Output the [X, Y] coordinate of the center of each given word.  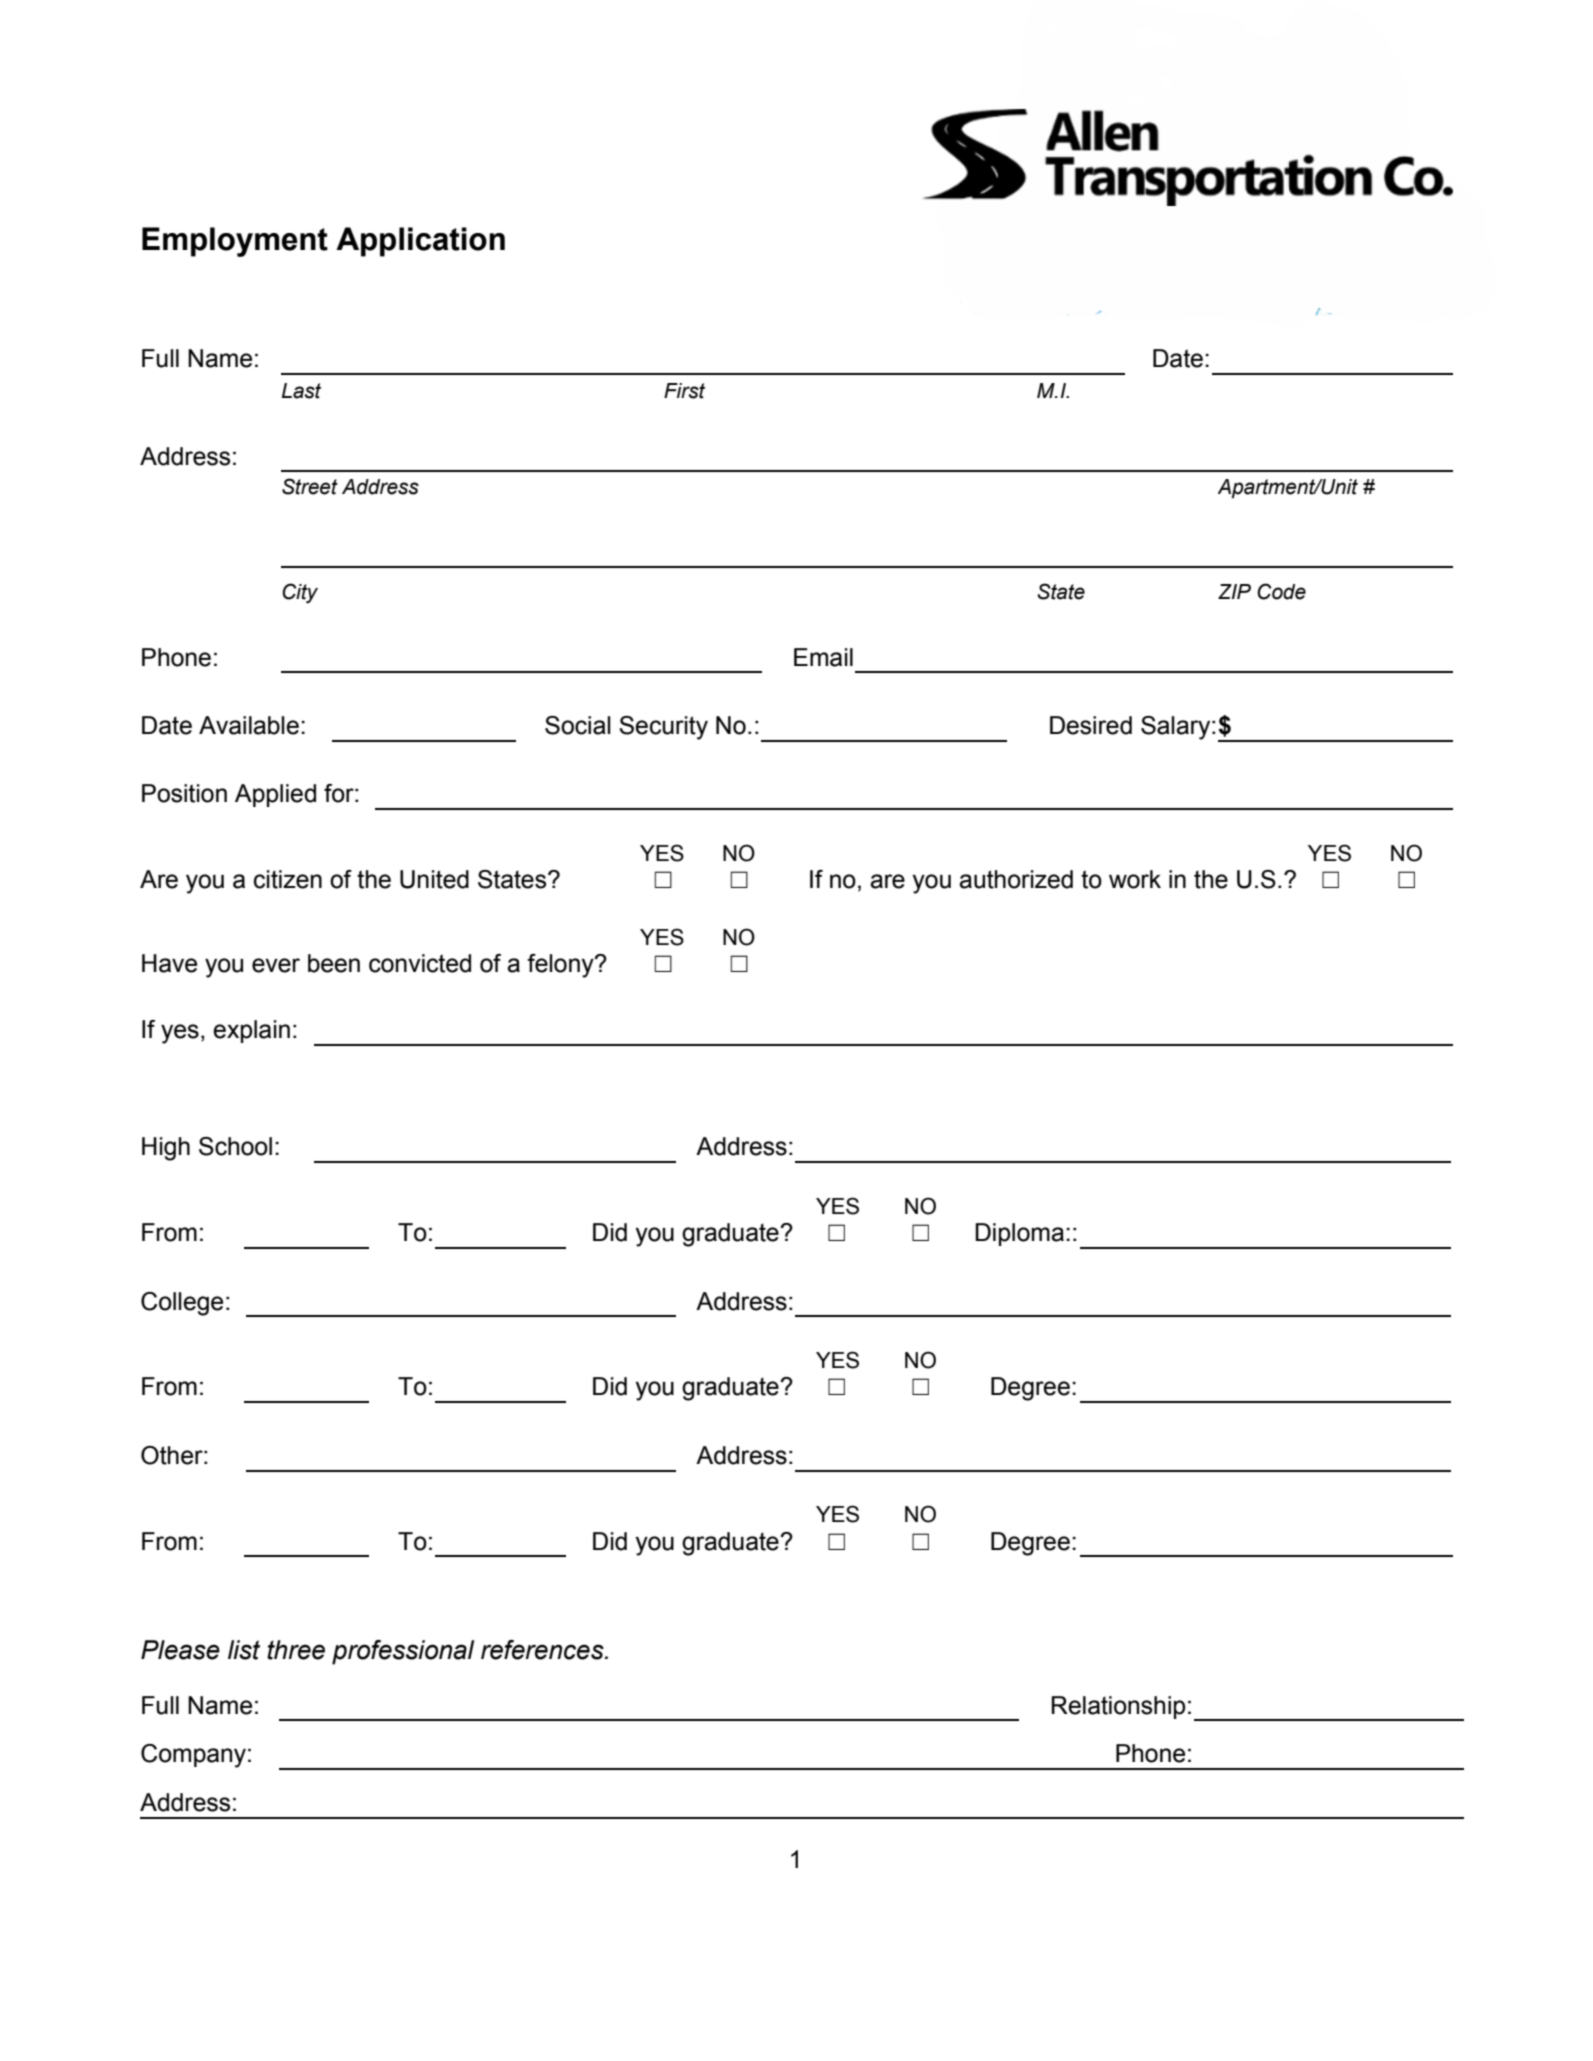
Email [823, 657]
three [296, 1650]
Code [1281, 591]
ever [276, 965]
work [1135, 879]
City [300, 593]
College [182, 1304]
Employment [235, 242]
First [684, 391]
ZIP [1234, 591]
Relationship [1119, 1707]
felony [561, 966]
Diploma [1019, 1234]
